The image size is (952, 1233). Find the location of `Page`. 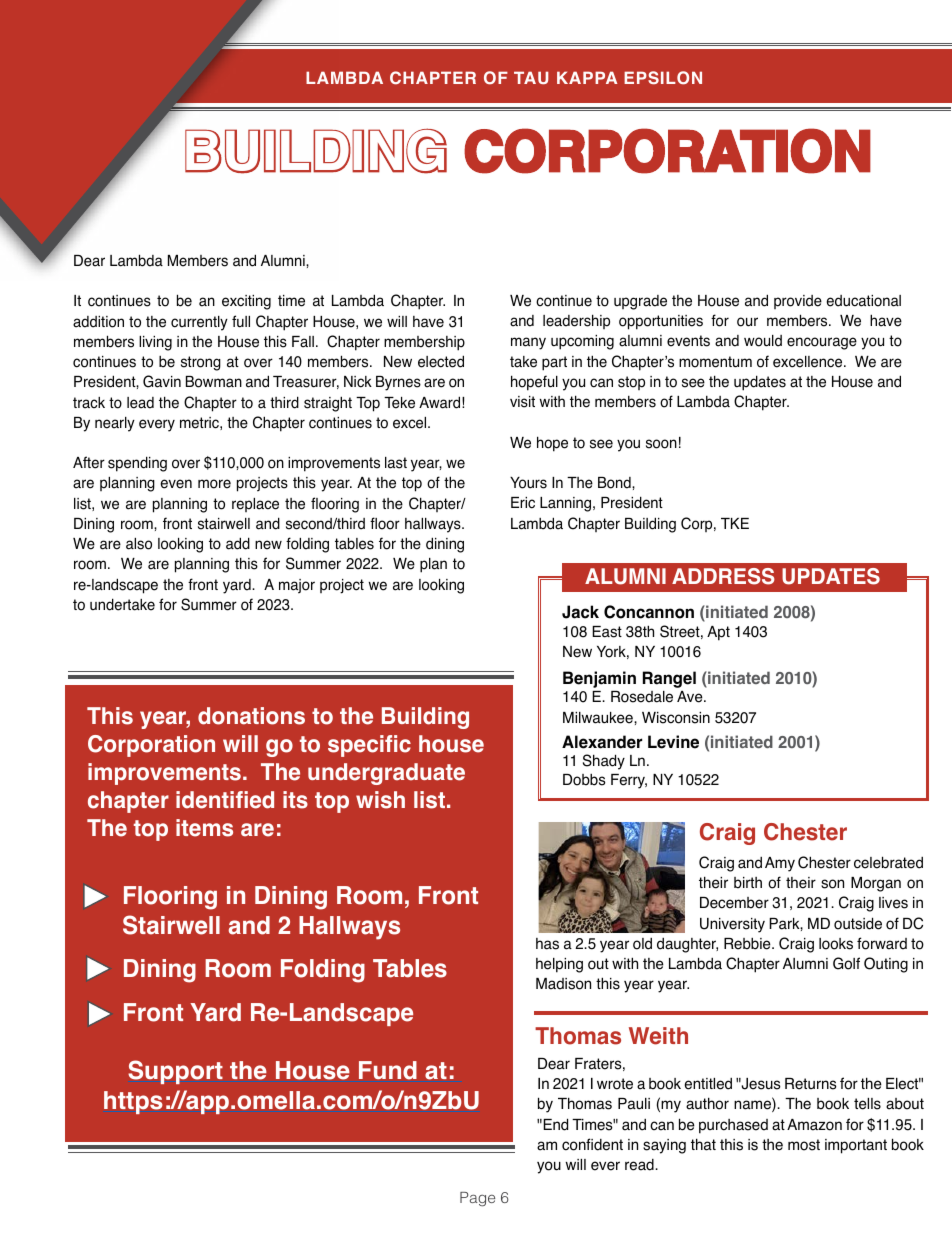

Page is located at coordinates (477, 1199).
